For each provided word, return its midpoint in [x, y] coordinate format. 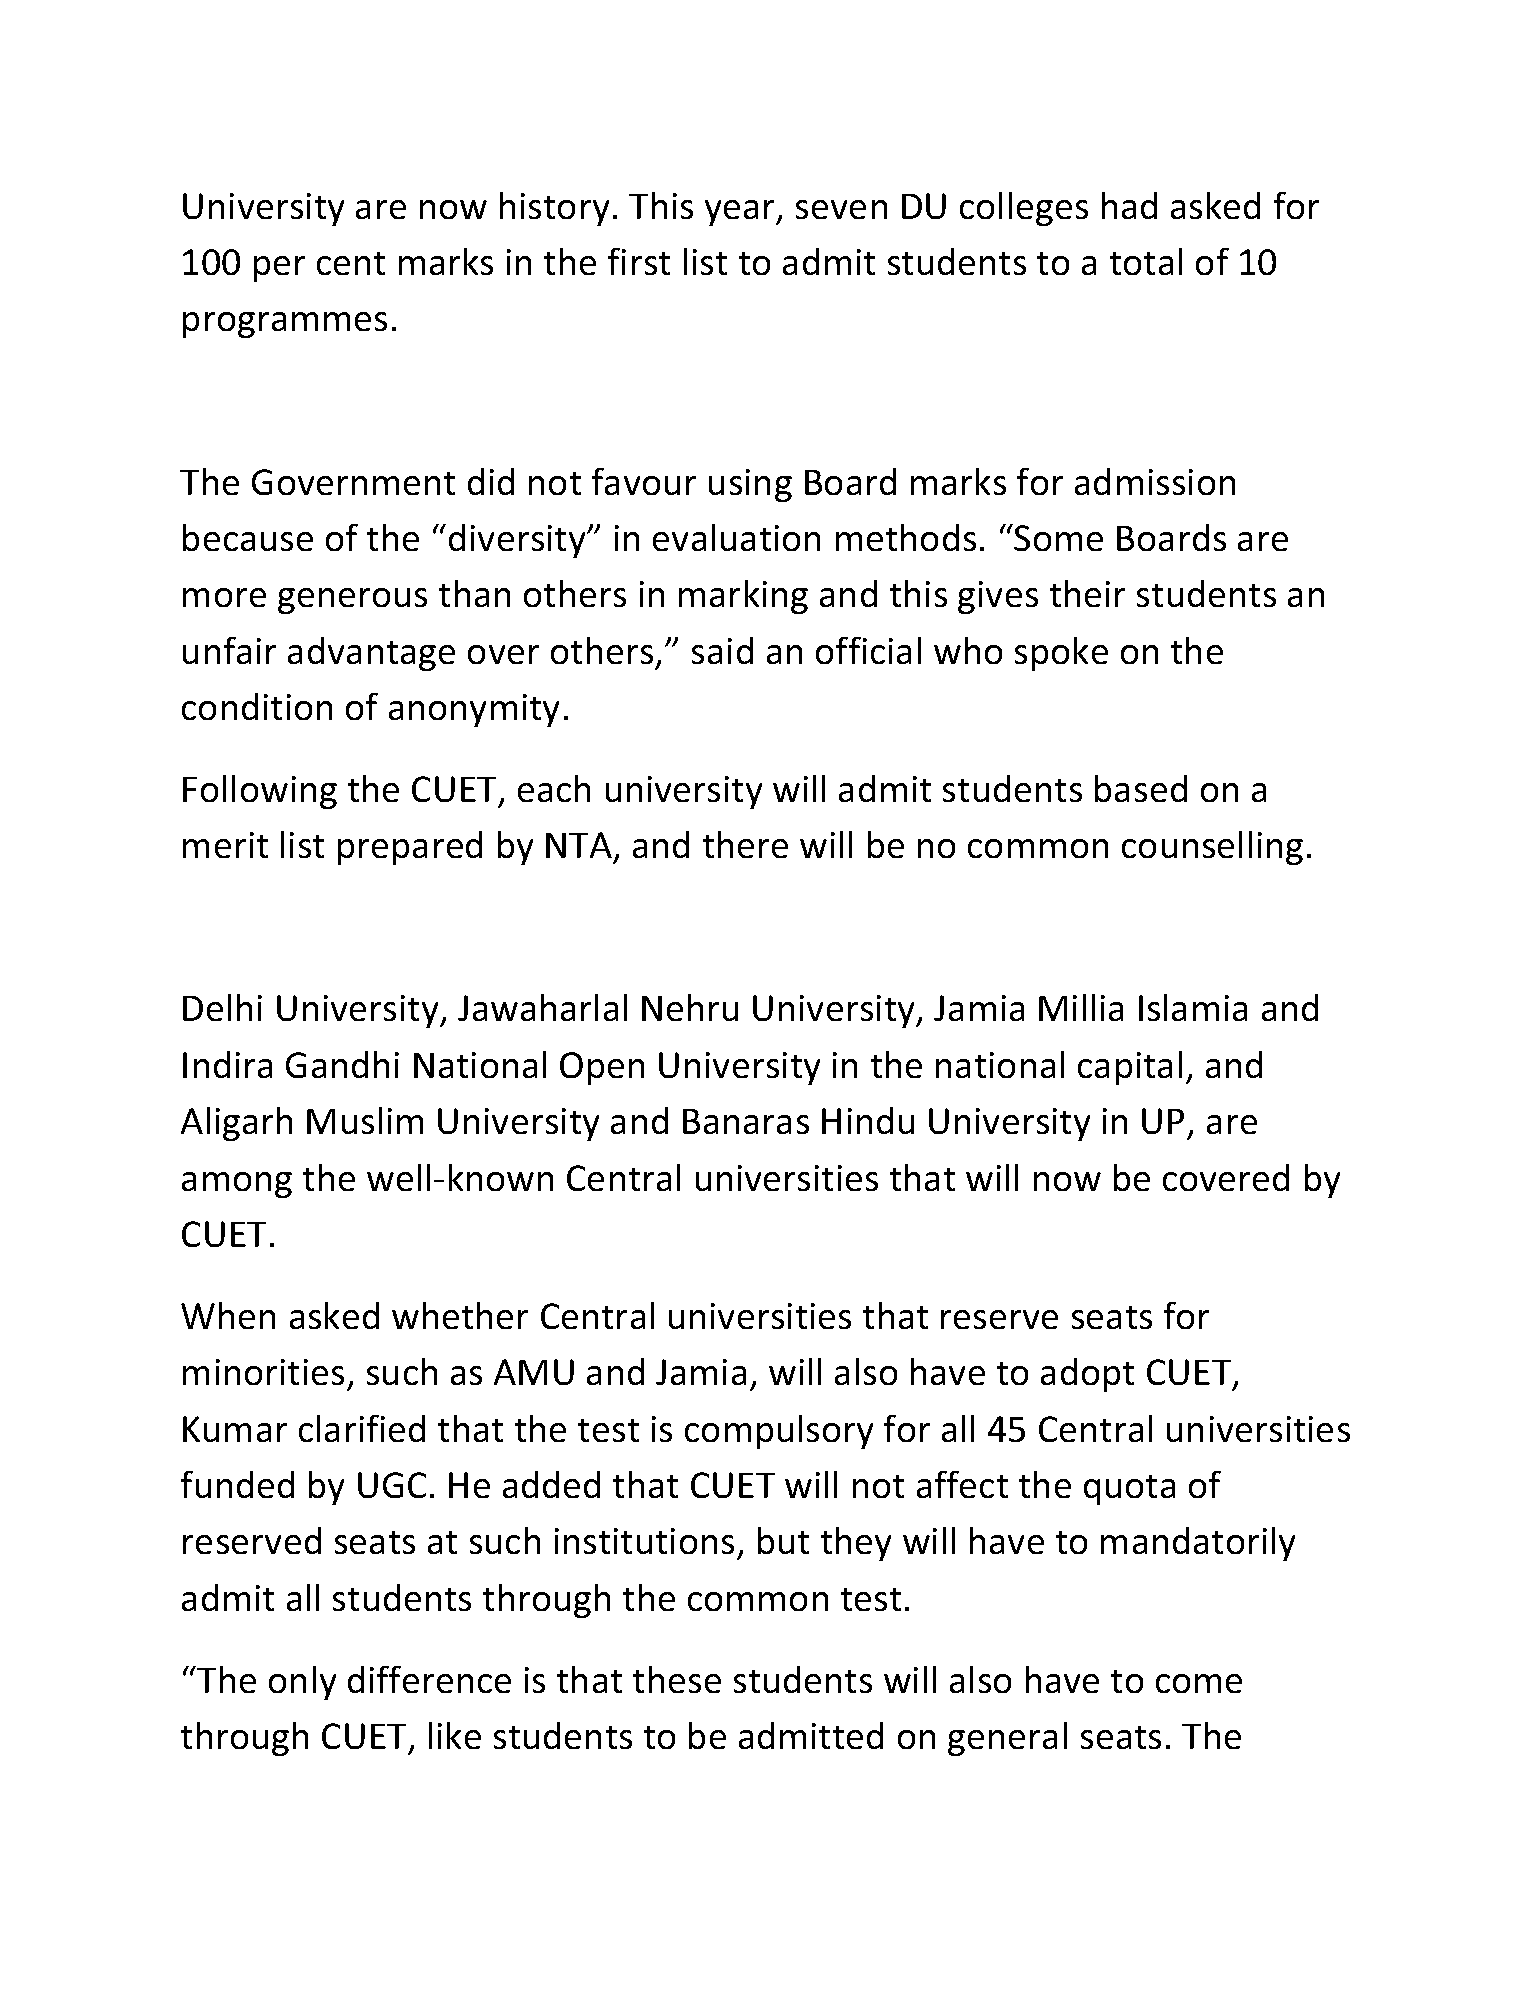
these [676, 1679]
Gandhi [342, 1064]
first [638, 261]
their [1087, 593]
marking [743, 596]
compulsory [779, 1431]
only [302, 1682]
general [1008, 1738]
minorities [263, 1372]
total [1146, 261]
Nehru [690, 1007]
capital [1130, 1067]
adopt [1087, 1374]
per [280, 269]
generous [352, 601]
